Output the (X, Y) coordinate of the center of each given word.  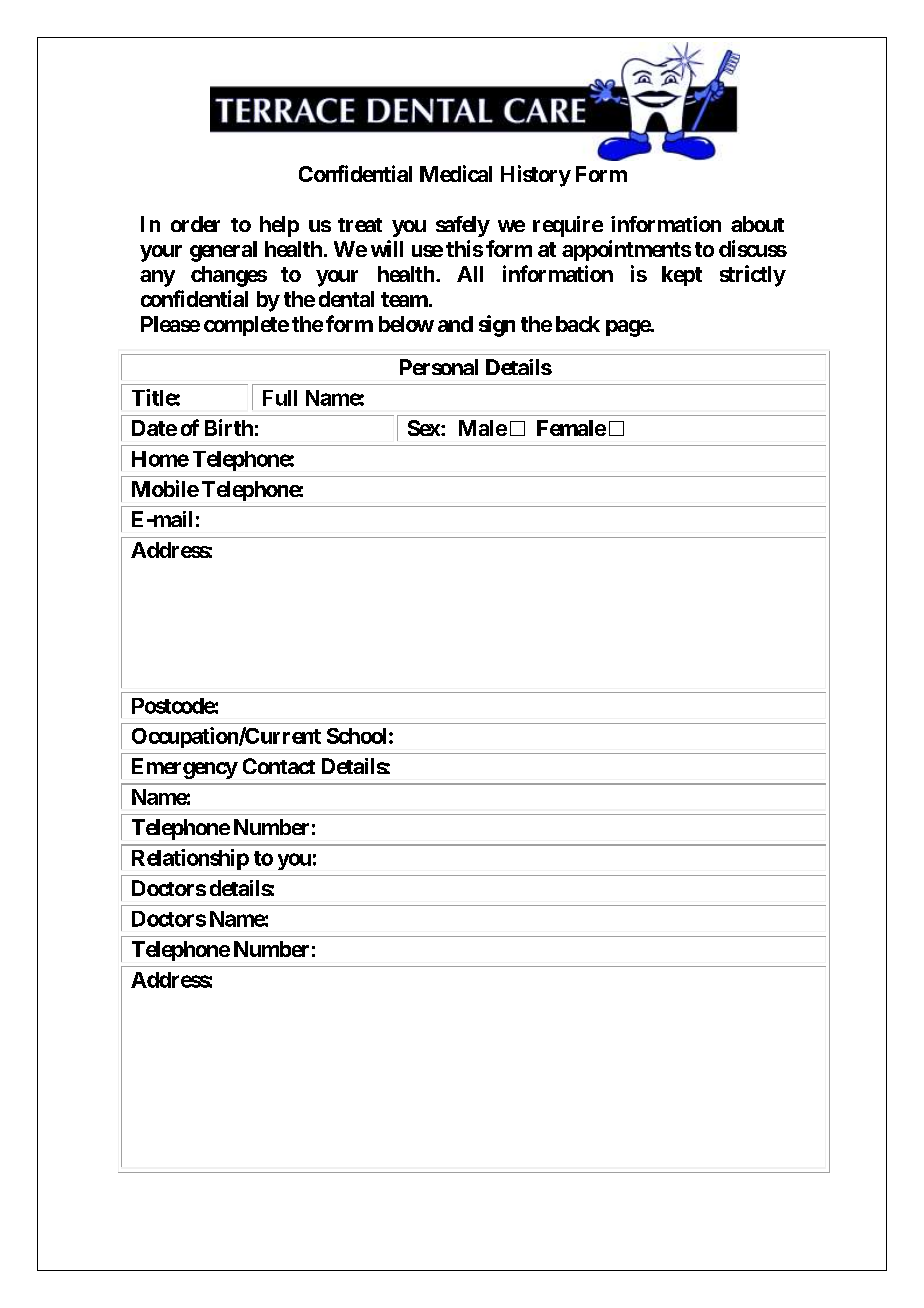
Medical (456, 173)
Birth (229, 427)
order (195, 224)
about (757, 224)
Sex (424, 428)
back (578, 324)
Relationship (190, 859)
